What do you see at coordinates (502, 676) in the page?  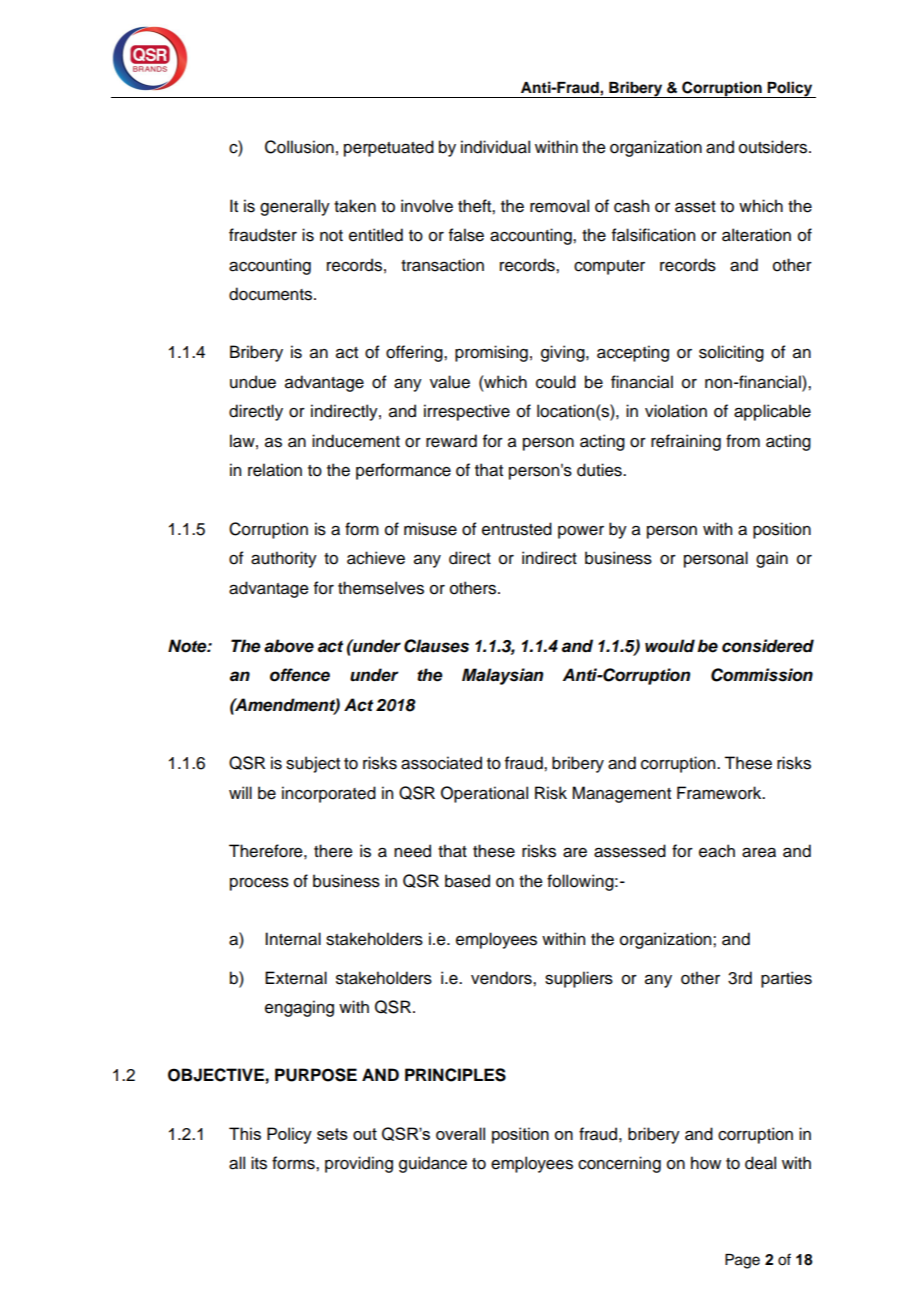 I see `Malaysian` at bounding box center [502, 676].
